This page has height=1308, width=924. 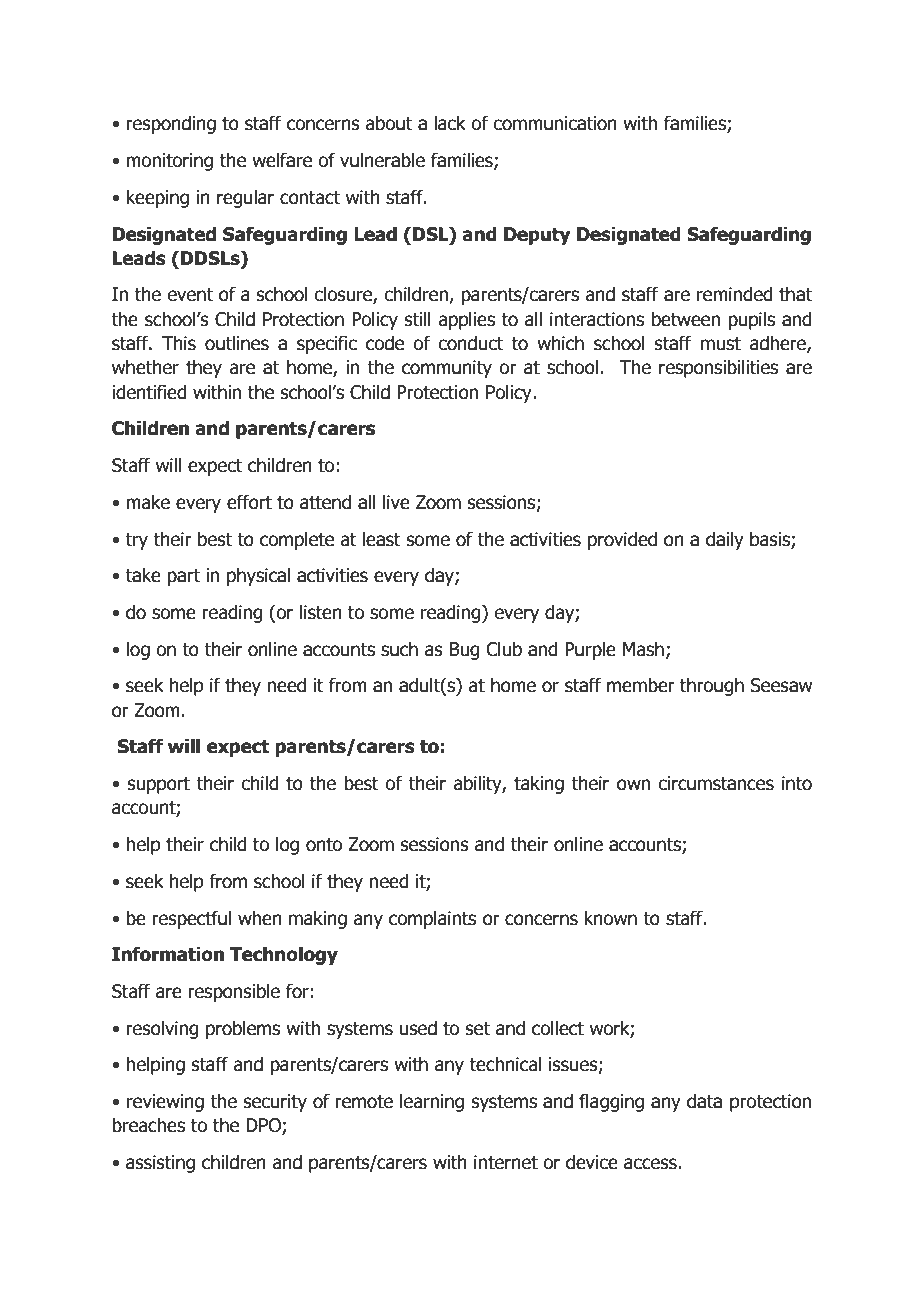 What do you see at coordinates (555, 123) in the page?
I see `communication` at bounding box center [555, 123].
